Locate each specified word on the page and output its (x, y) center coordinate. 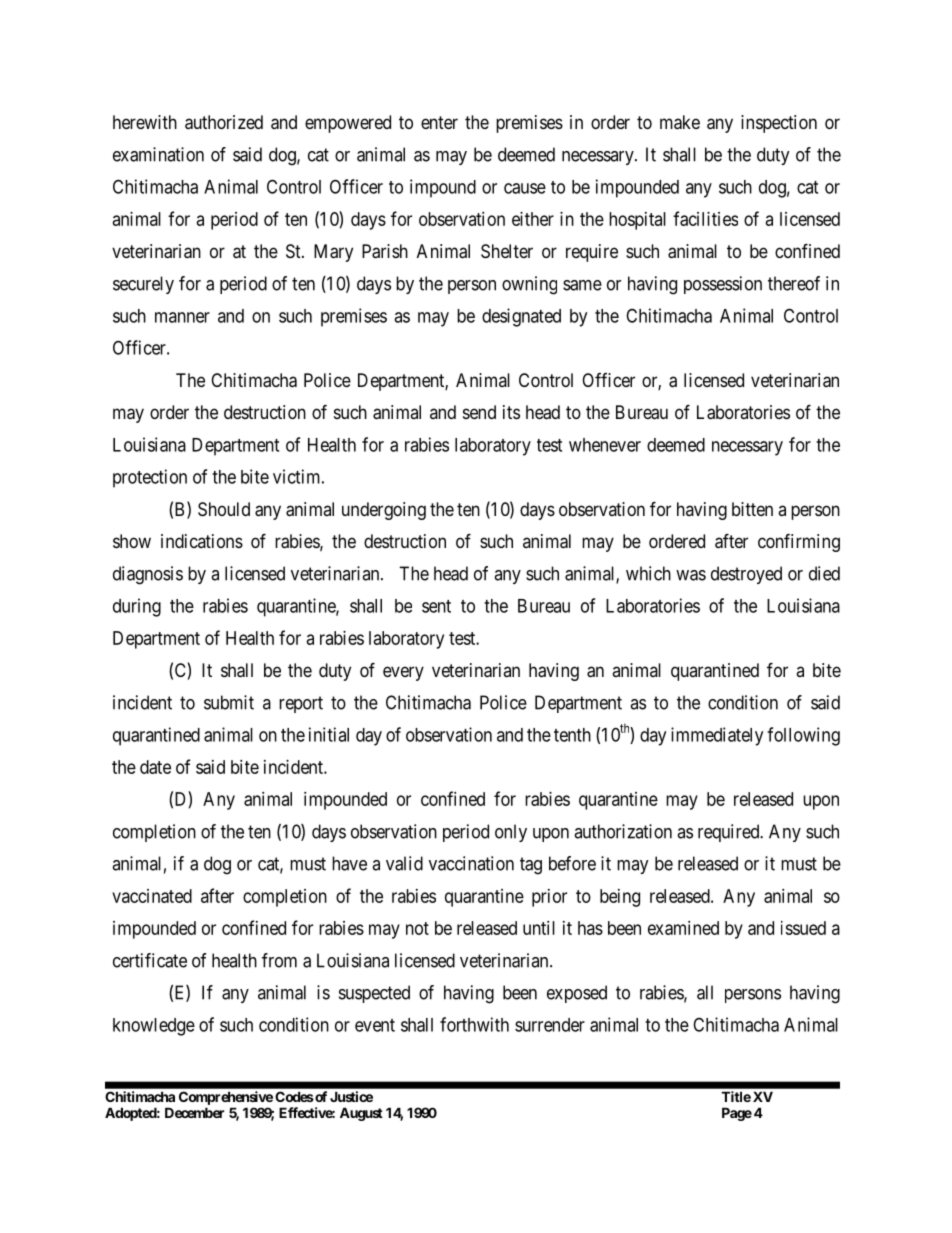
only (511, 833)
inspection (779, 124)
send (479, 412)
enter (439, 122)
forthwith (474, 1024)
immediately (717, 736)
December (195, 1112)
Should (224, 509)
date (155, 767)
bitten (752, 509)
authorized (224, 122)
